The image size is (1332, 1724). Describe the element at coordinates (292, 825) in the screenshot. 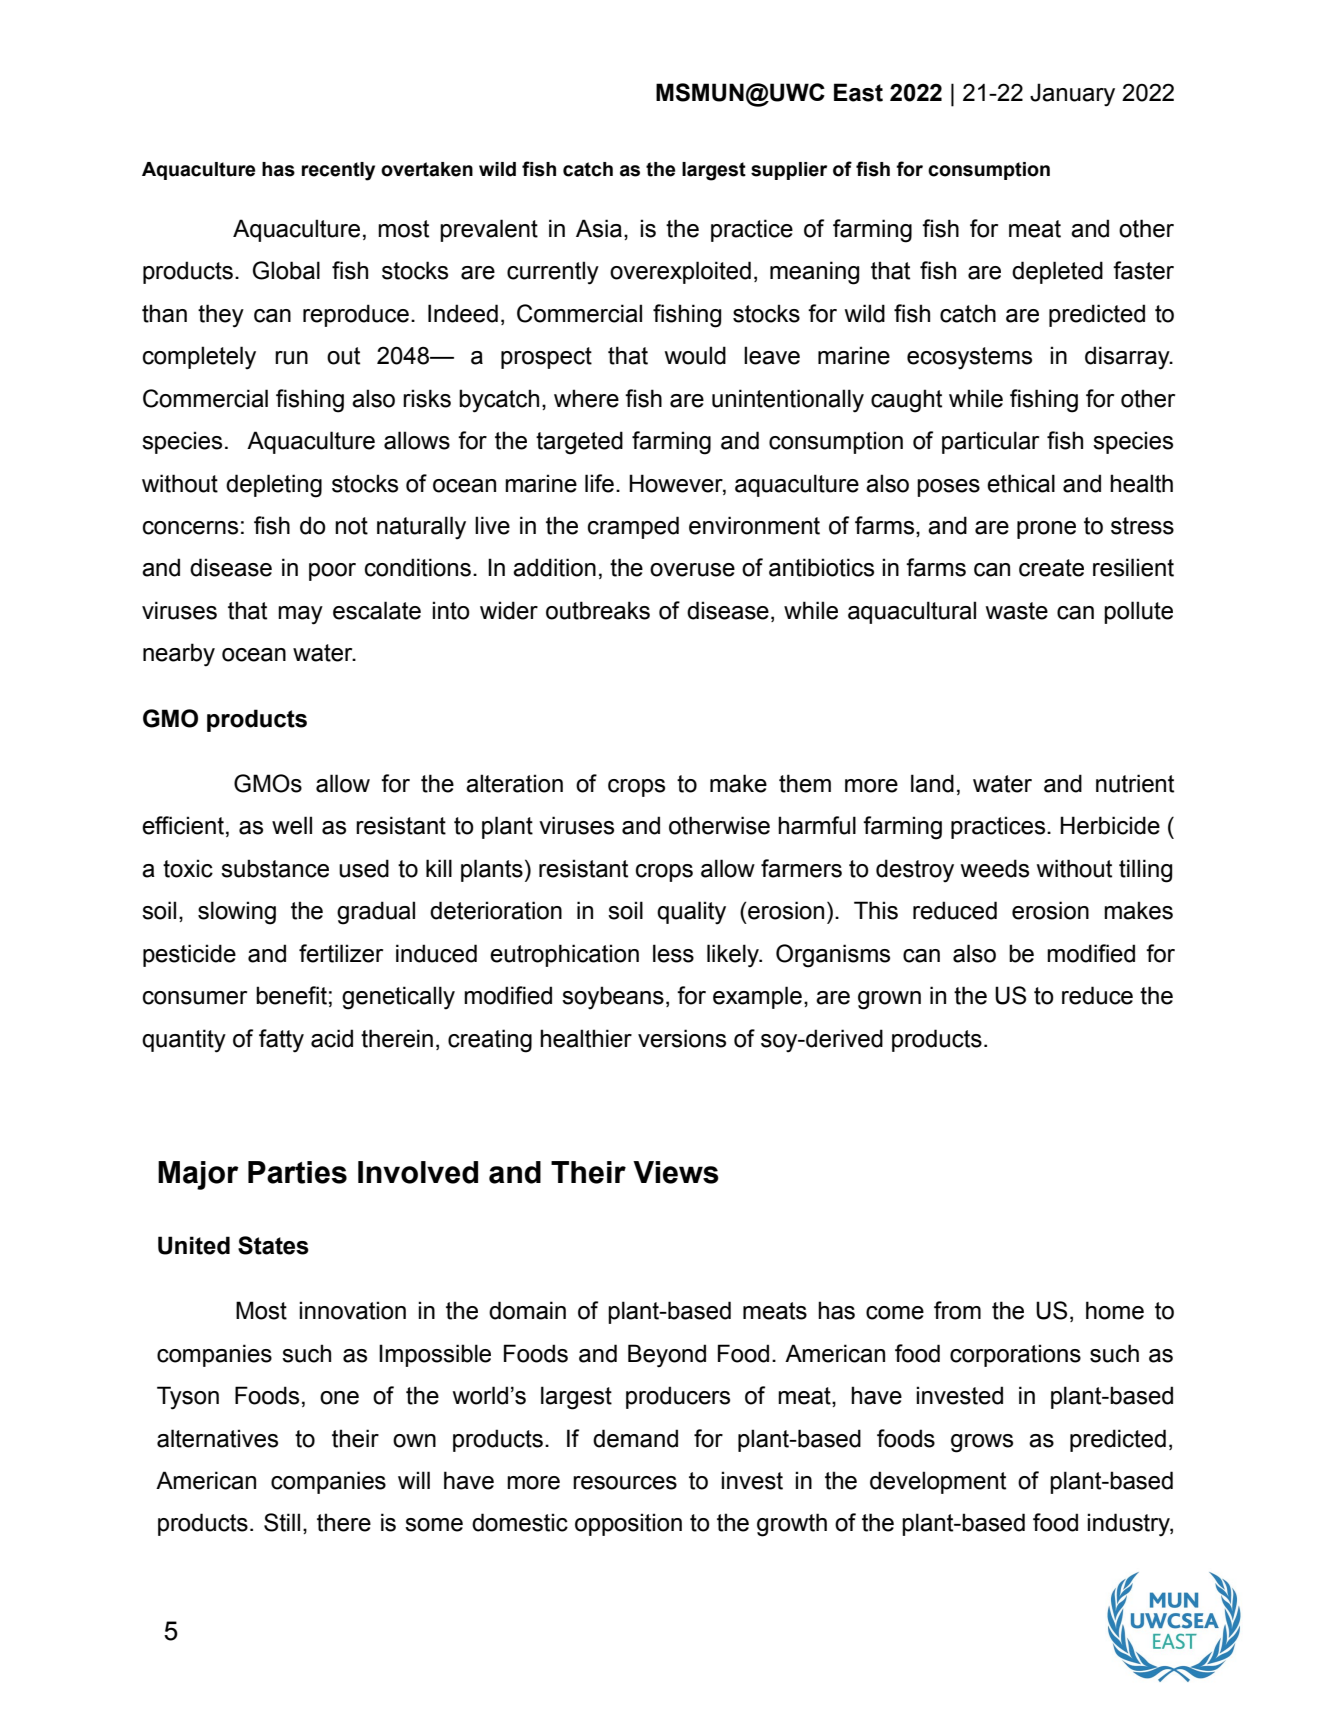

I see `well` at that location.
